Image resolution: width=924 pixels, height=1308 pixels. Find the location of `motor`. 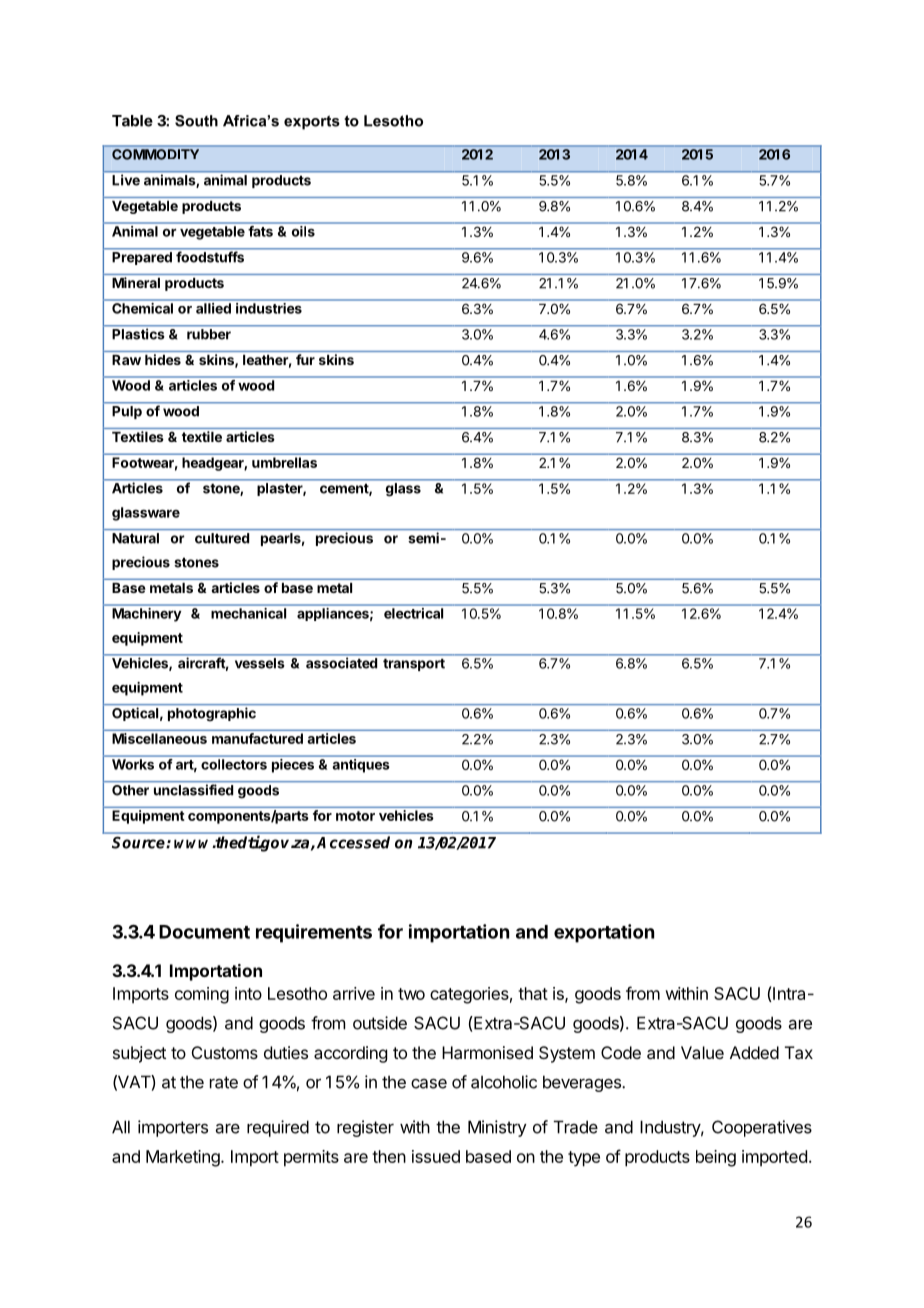

motor is located at coordinates (355, 816).
